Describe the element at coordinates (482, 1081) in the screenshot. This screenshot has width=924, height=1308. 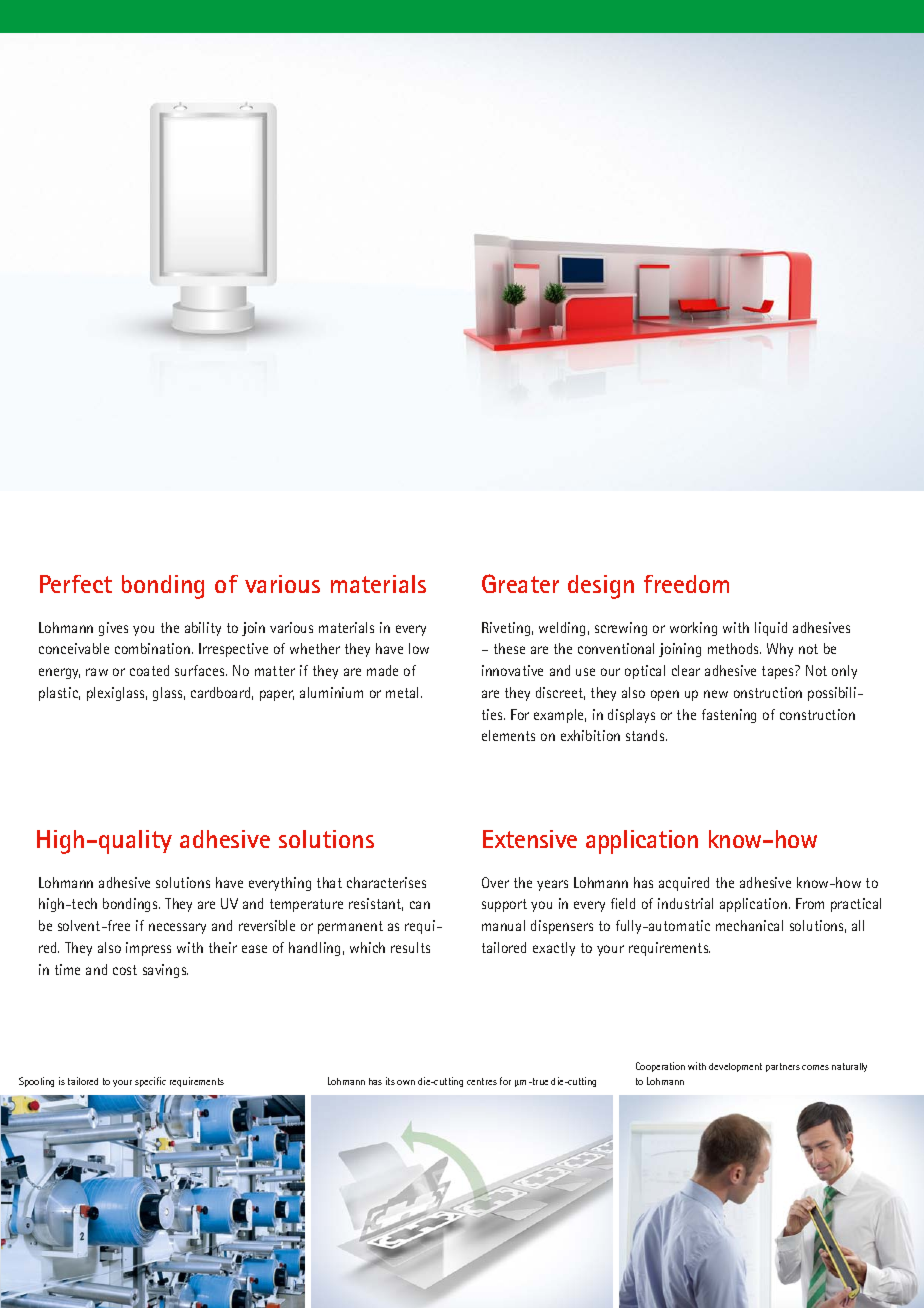
I see `centres` at that location.
